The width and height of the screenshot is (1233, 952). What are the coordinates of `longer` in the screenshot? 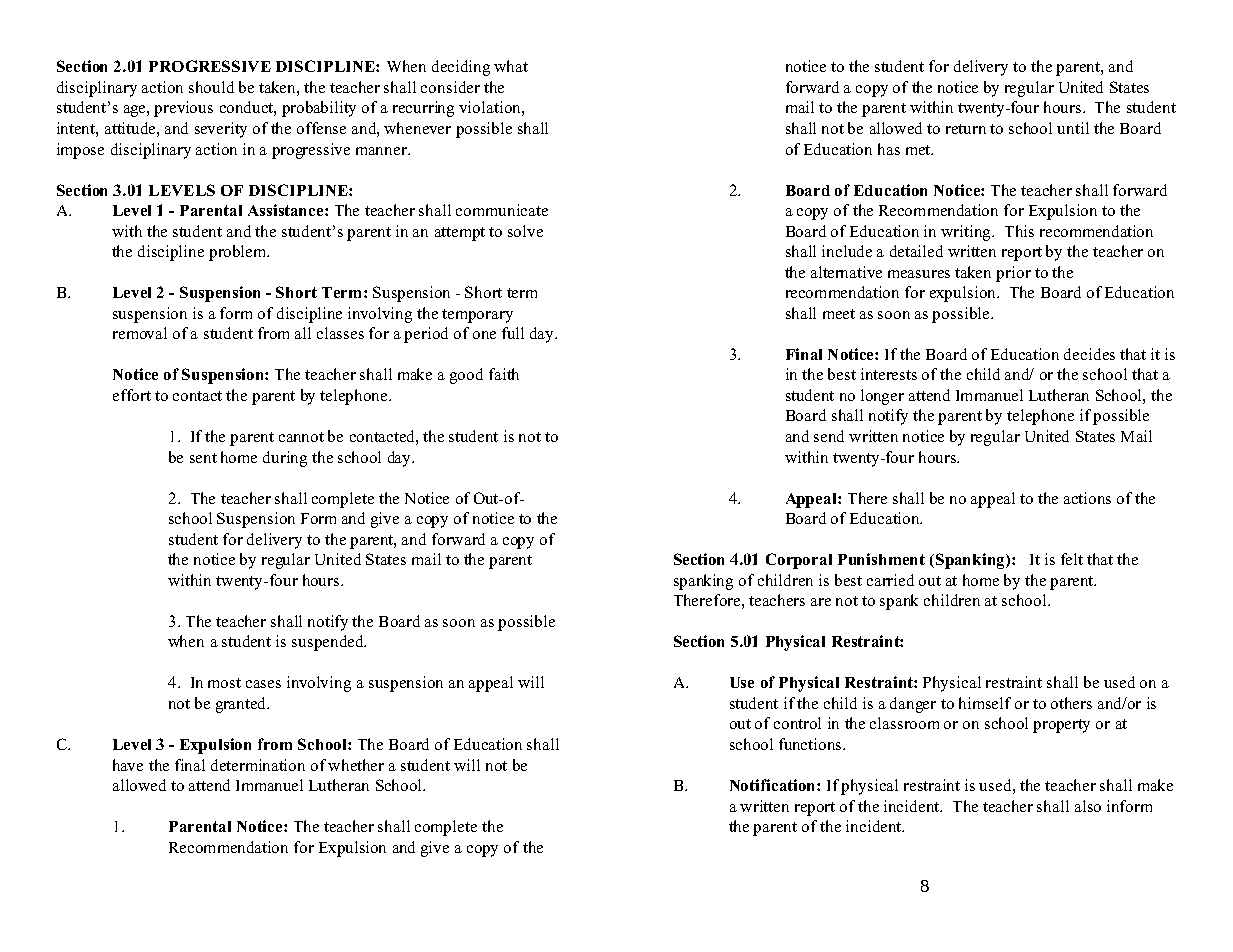 It's located at (882, 397).
